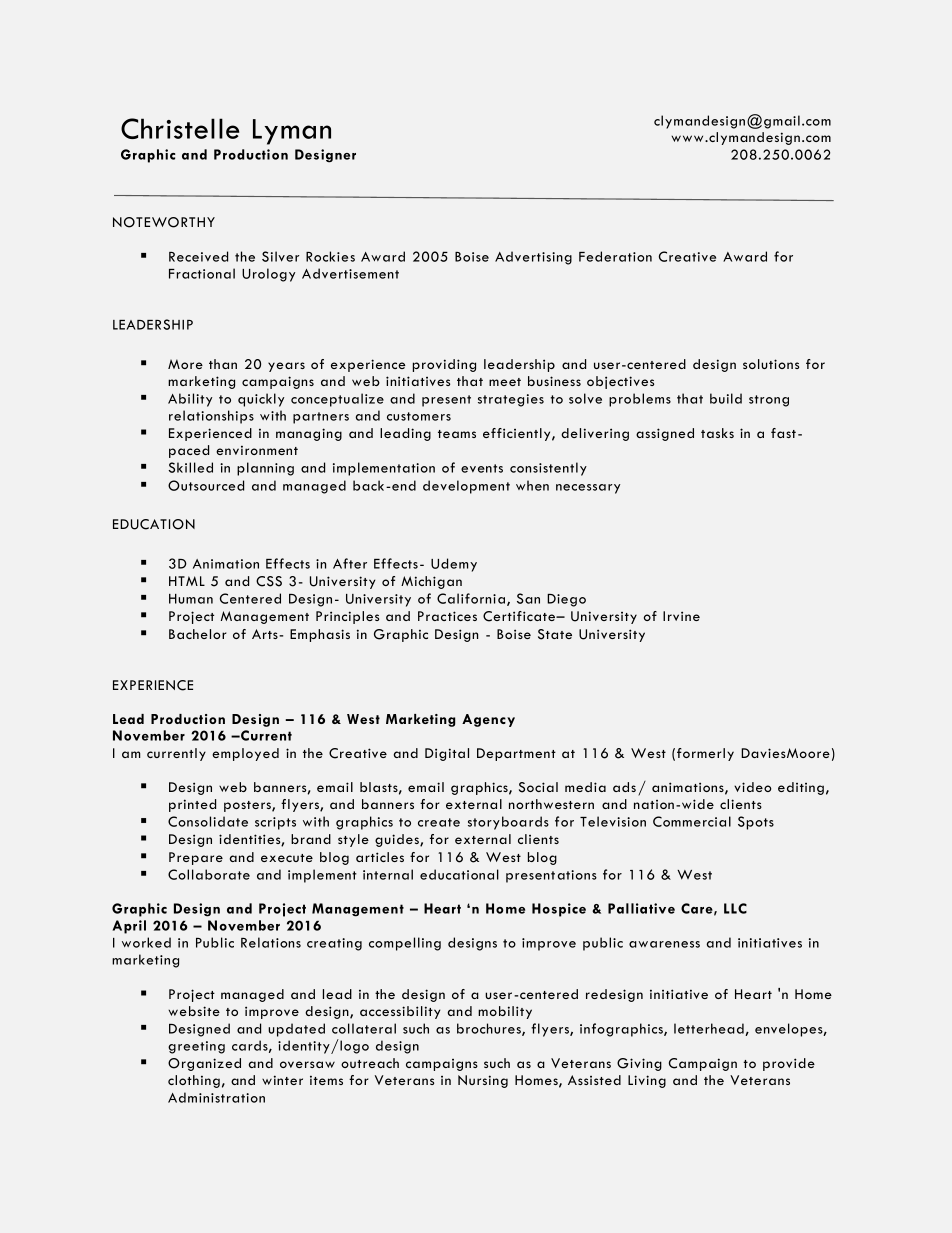 The height and width of the screenshot is (1233, 952). What do you see at coordinates (533, 258) in the screenshot?
I see `Advertising` at bounding box center [533, 258].
